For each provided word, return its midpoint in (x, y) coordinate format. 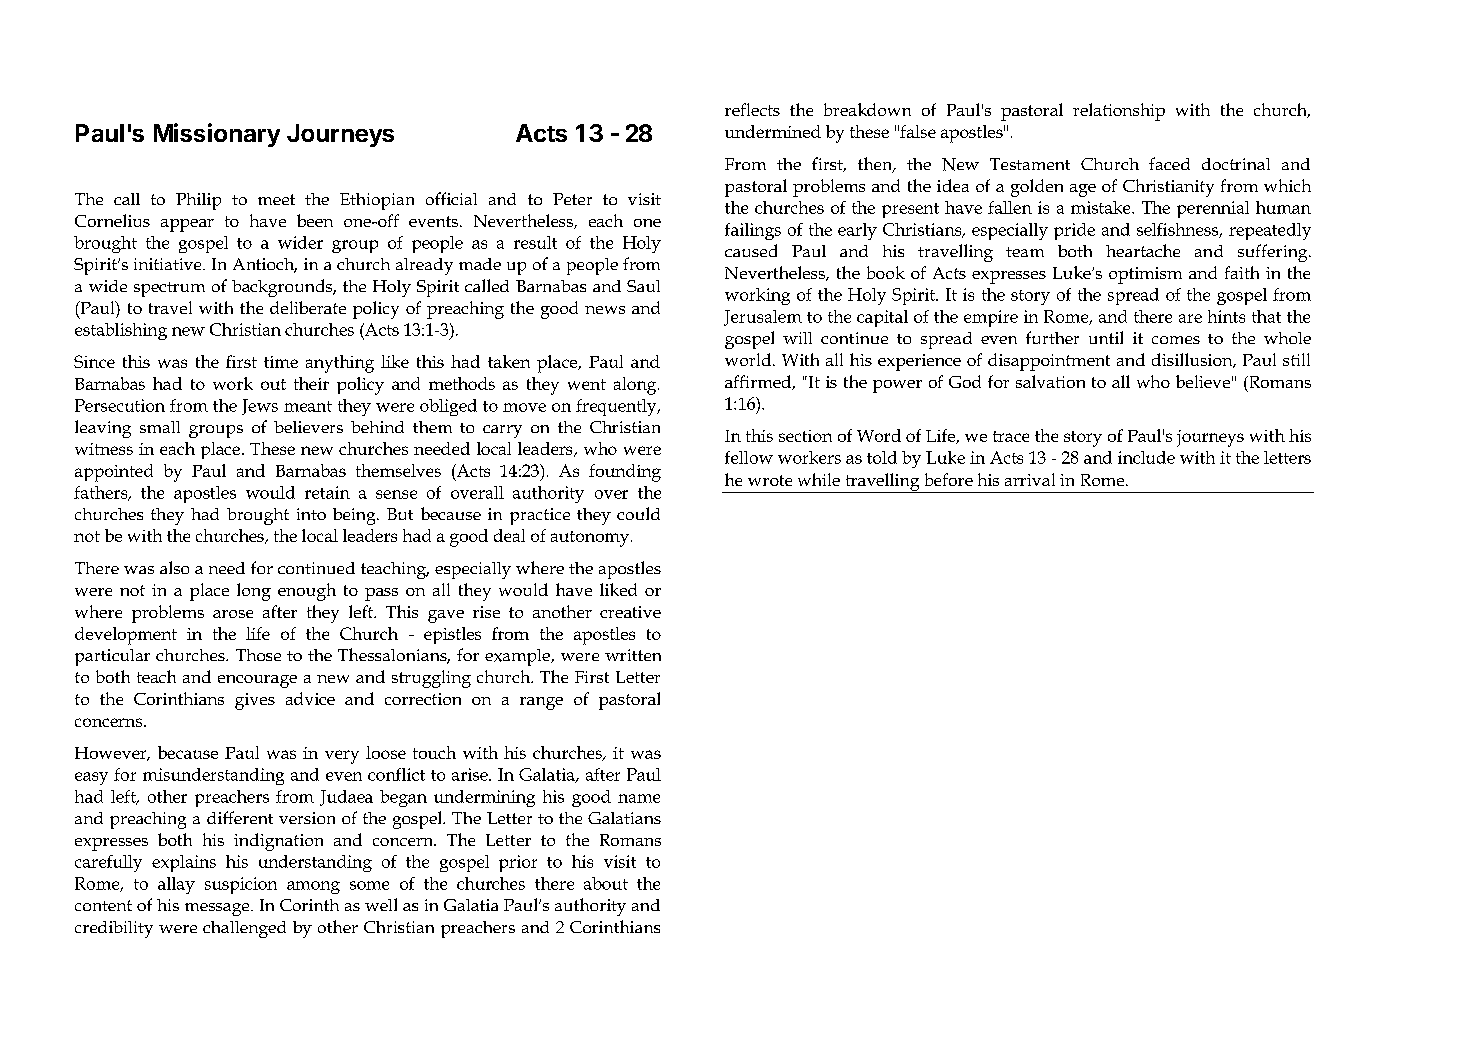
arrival (1030, 479)
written (633, 655)
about (606, 883)
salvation (1050, 381)
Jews (260, 407)
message (218, 909)
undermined (773, 131)
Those (258, 655)
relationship (1119, 112)
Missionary (217, 135)
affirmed (759, 382)
